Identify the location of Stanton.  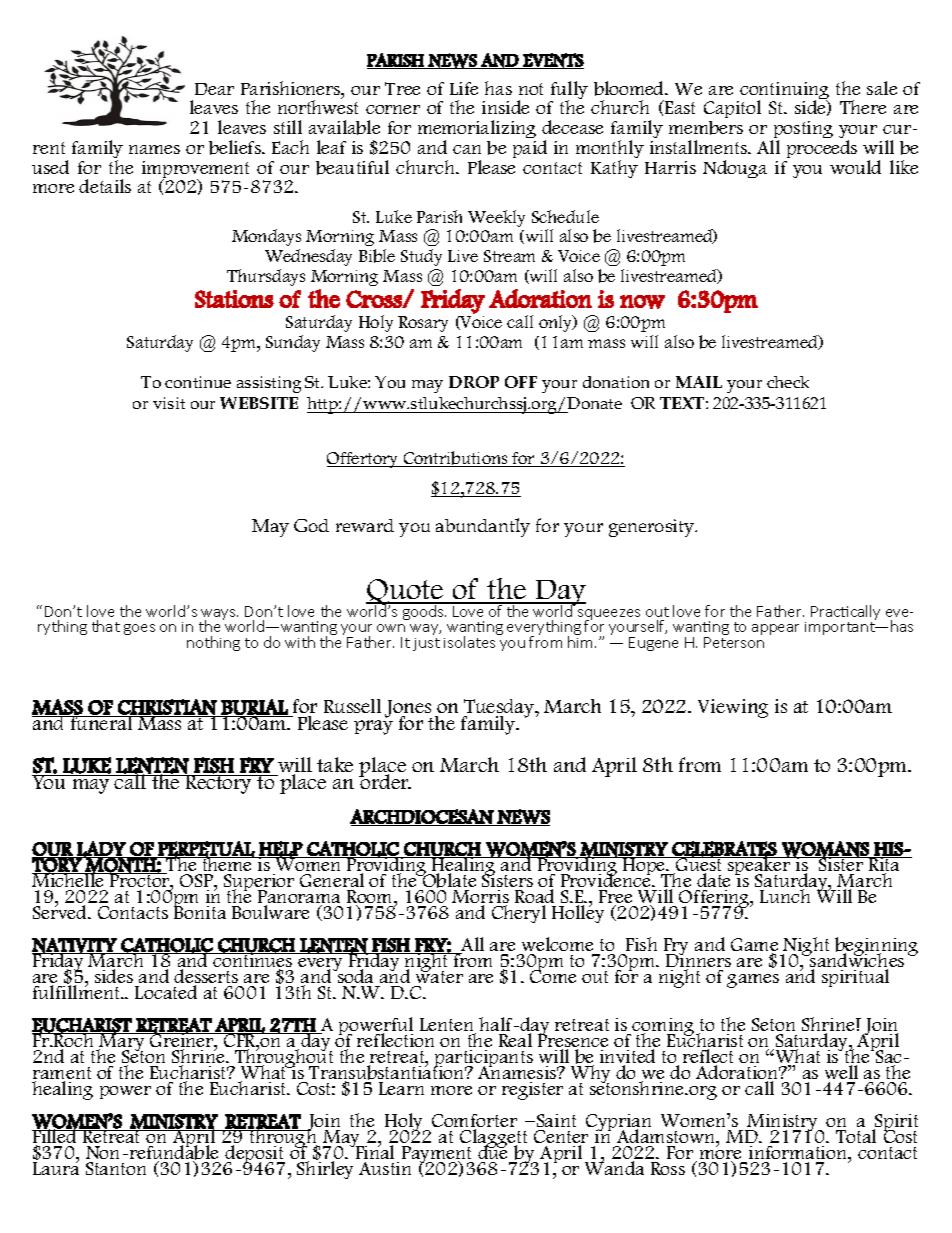
(116, 1168).
